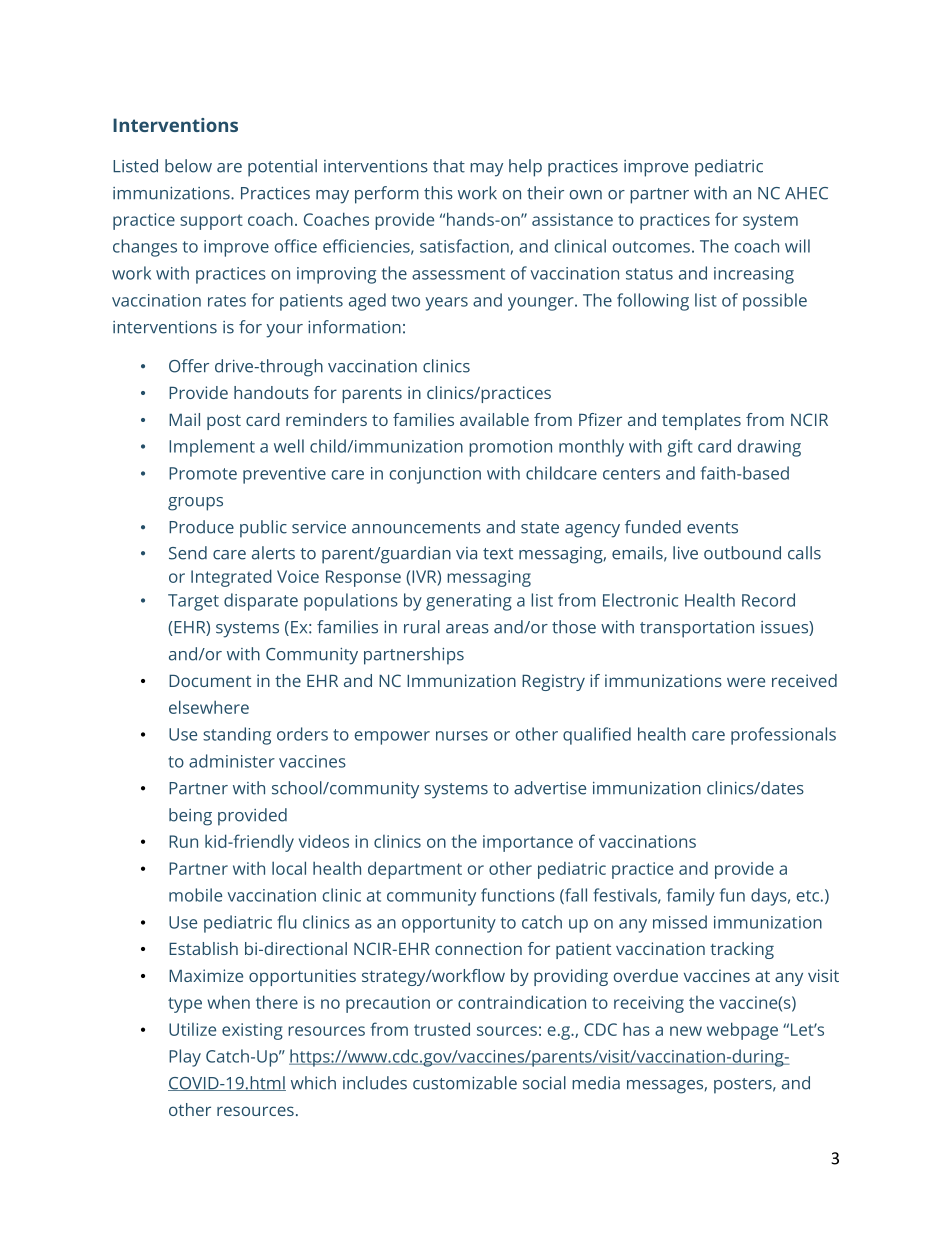 The height and width of the screenshot is (1233, 952). What do you see at coordinates (185, 1058) in the screenshot?
I see `Play` at bounding box center [185, 1058].
